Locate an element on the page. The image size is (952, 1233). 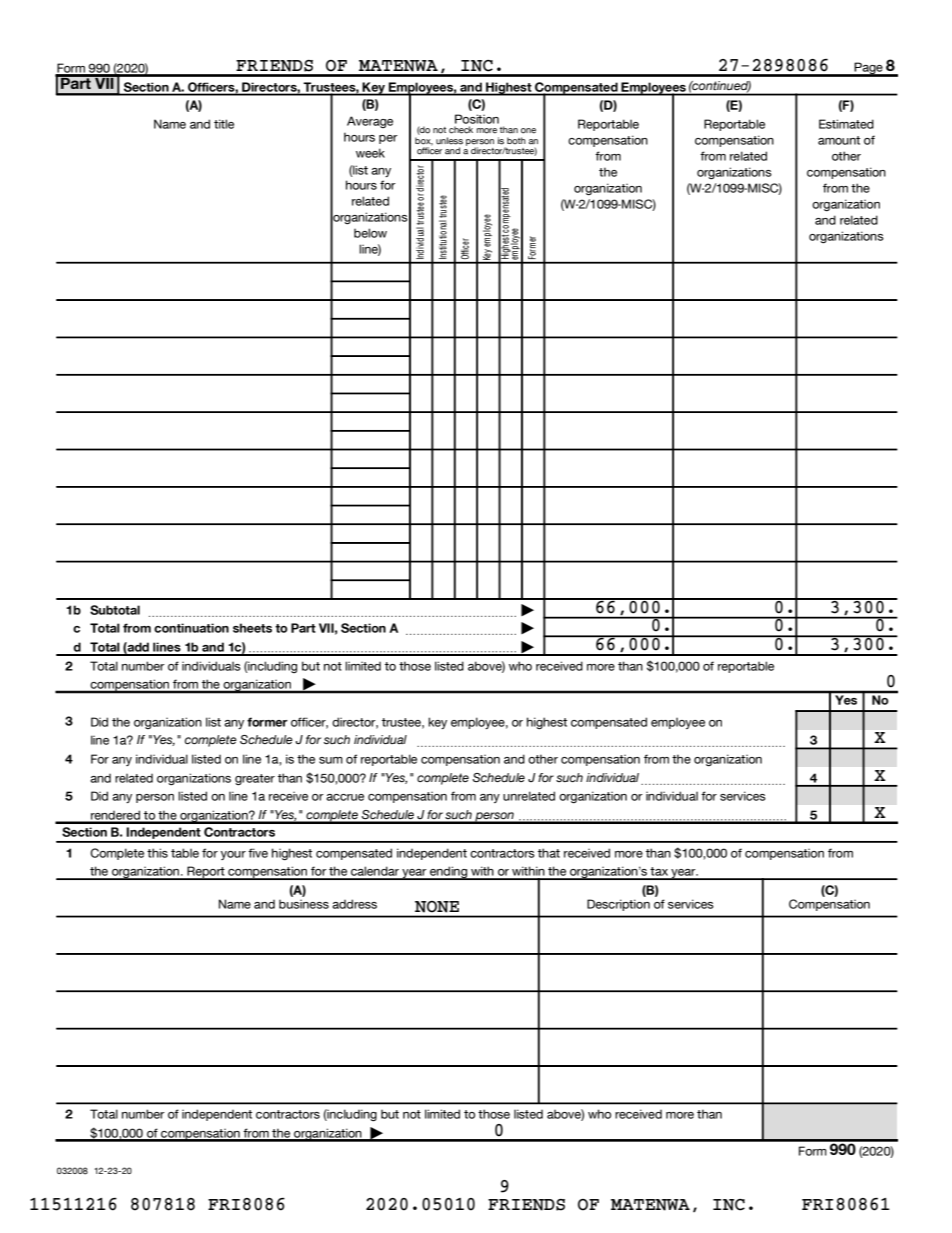
your is located at coordinates (233, 855).
